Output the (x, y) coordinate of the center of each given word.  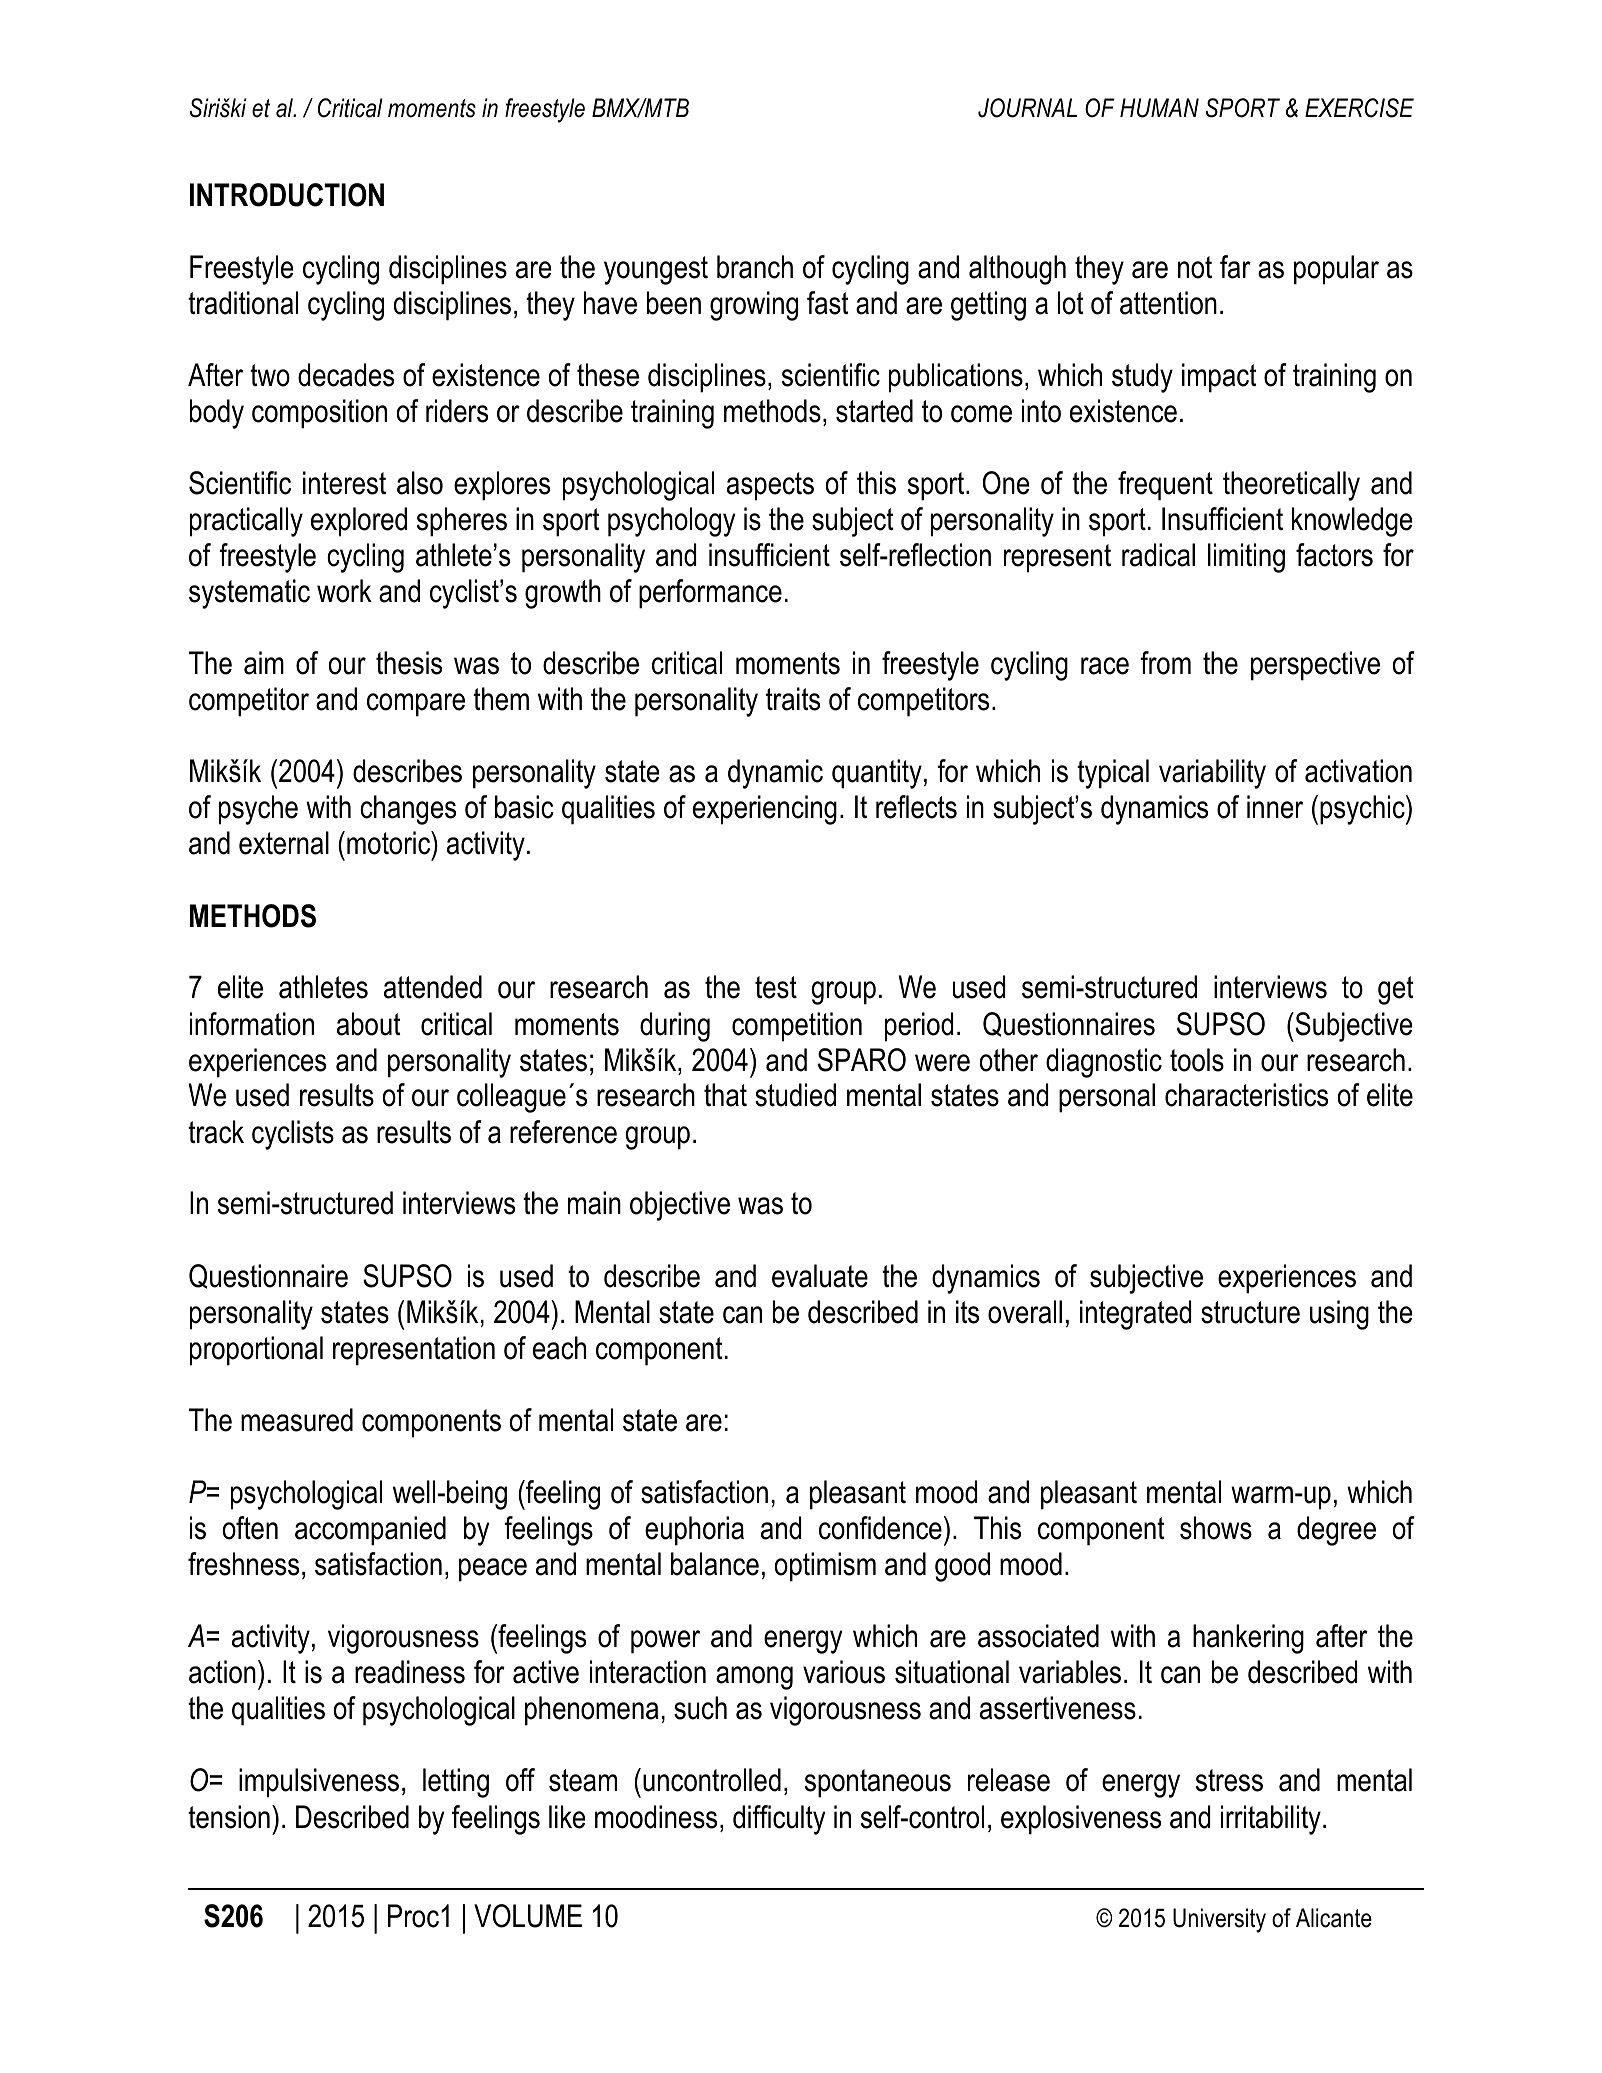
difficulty (779, 1820)
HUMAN (1159, 108)
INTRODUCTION (287, 195)
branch (755, 267)
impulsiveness (319, 1783)
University (1219, 1920)
